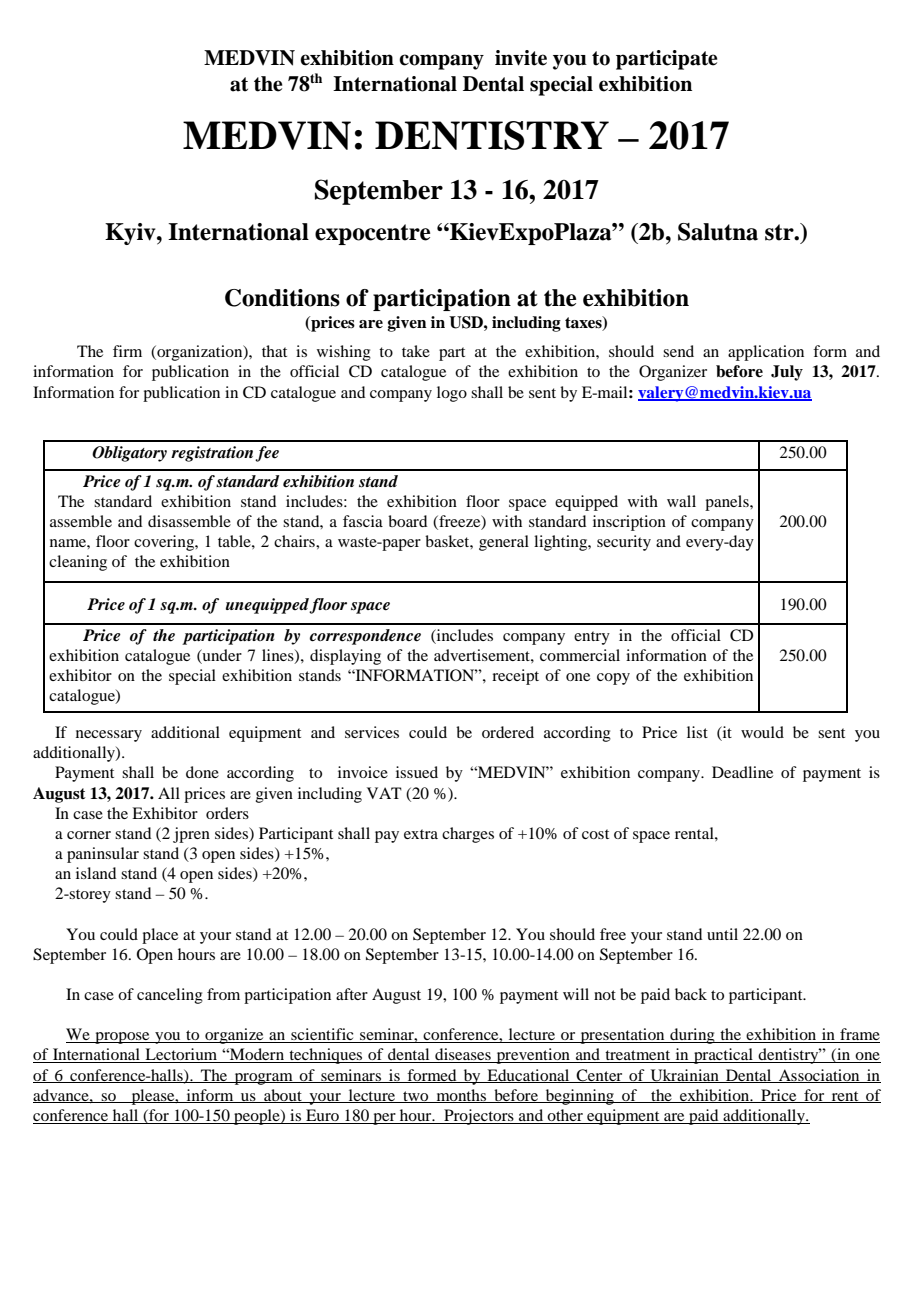  Describe the element at coordinates (202, 772) in the screenshot. I see `done` at that location.
